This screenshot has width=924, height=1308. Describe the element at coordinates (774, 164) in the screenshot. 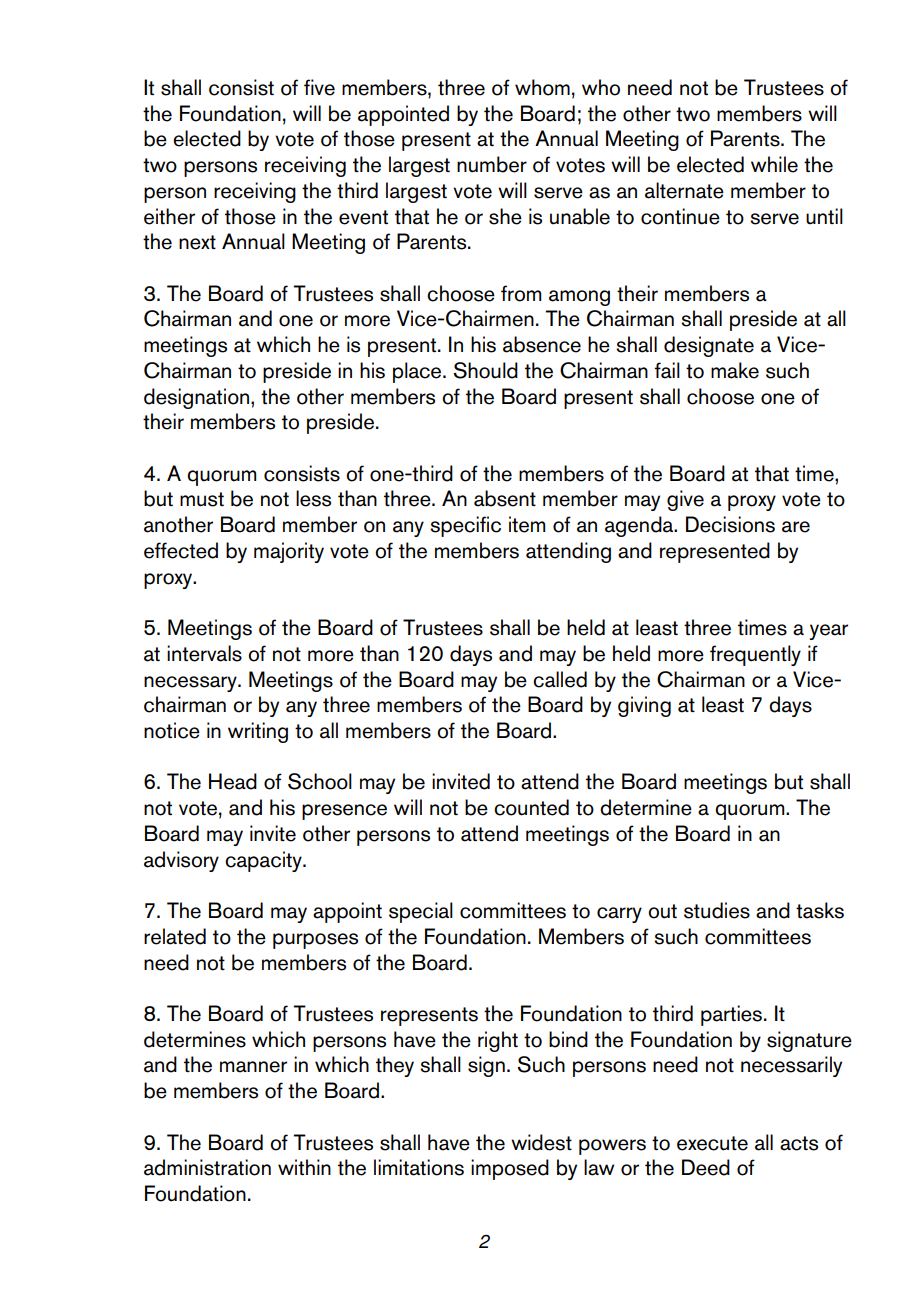

I see `while` at that location.
